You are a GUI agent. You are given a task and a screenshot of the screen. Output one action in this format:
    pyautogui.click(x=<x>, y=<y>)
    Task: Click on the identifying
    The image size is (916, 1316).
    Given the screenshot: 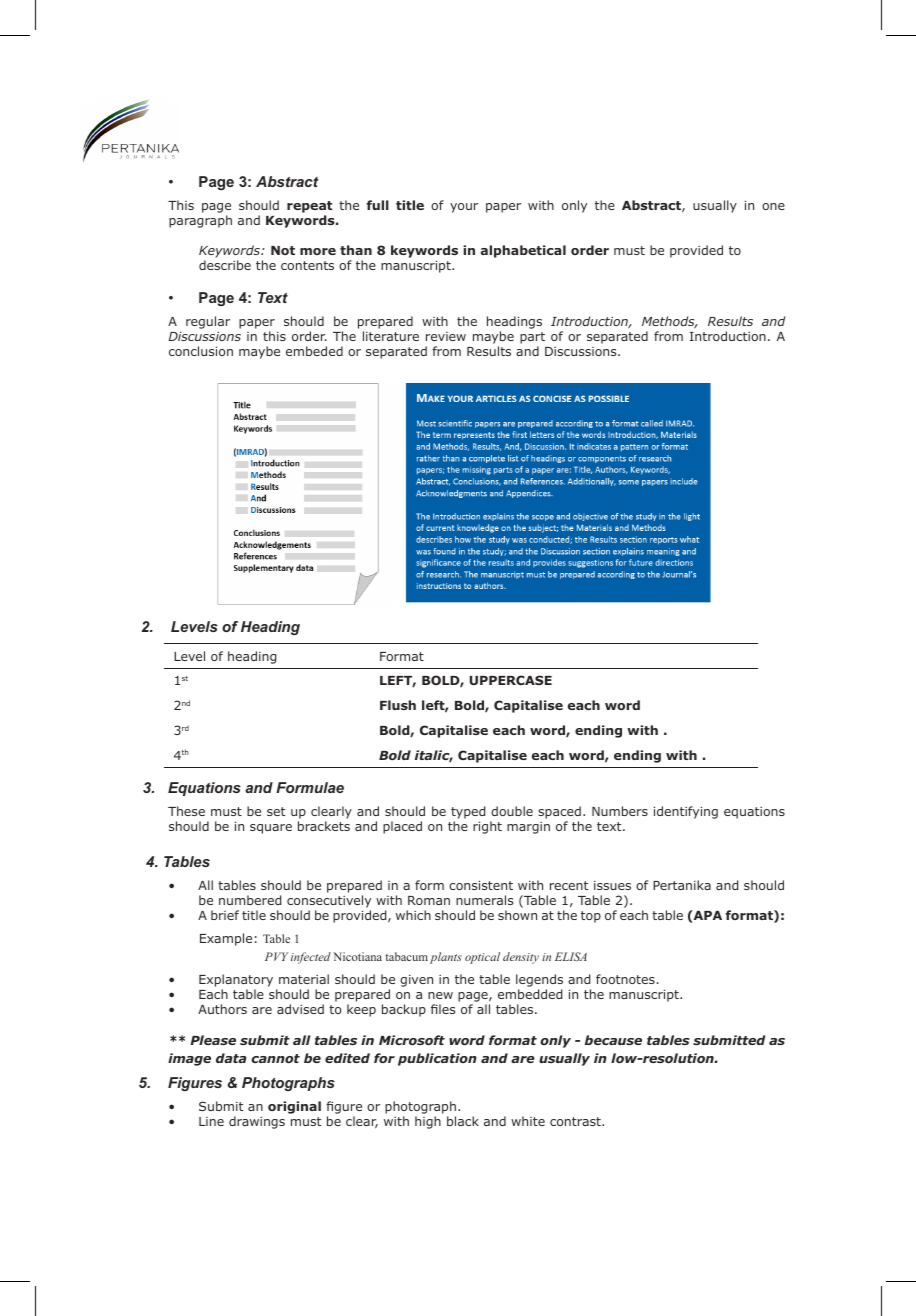 What is the action you would take?
    pyautogui.click(x=686, y=812)
